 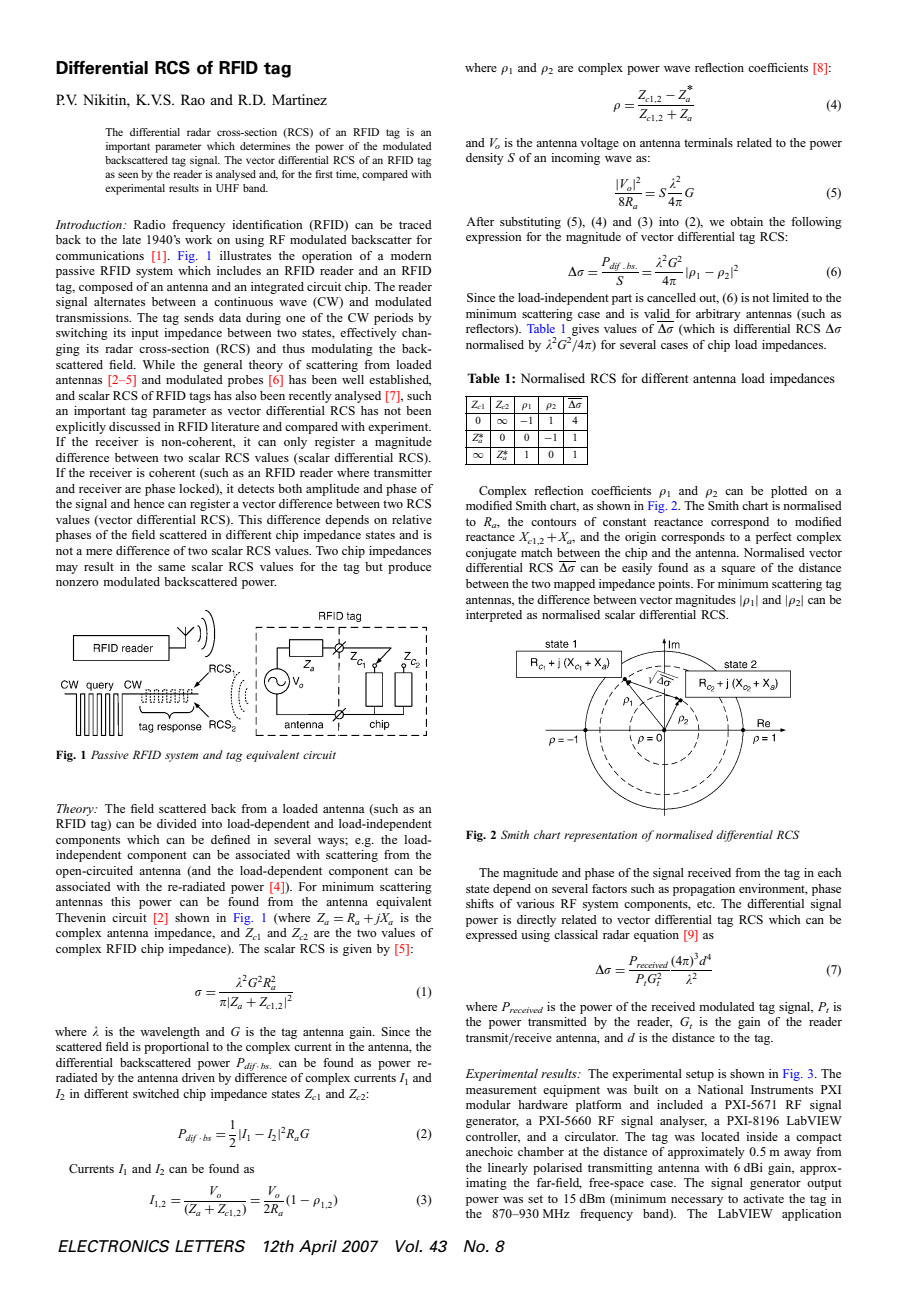 I want to click on density, so click(x=485, y=159).
